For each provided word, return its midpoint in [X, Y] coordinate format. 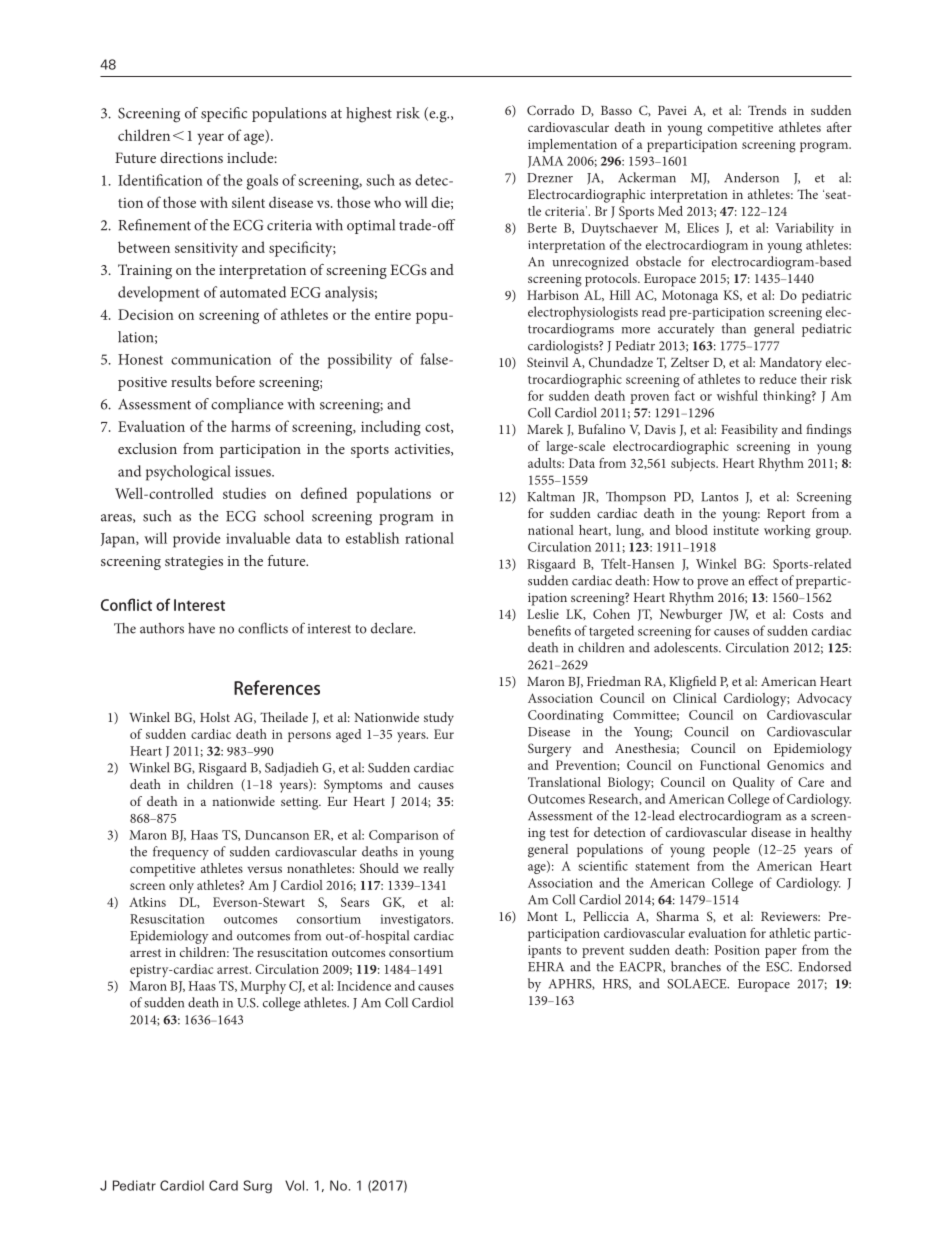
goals [262, 182]
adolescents [687, 647]
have [201, 628]
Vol [296, 1185]
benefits [549, 630]
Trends [767, 110]
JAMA [545, 162]
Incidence [364, 985]
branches [696, 966]
